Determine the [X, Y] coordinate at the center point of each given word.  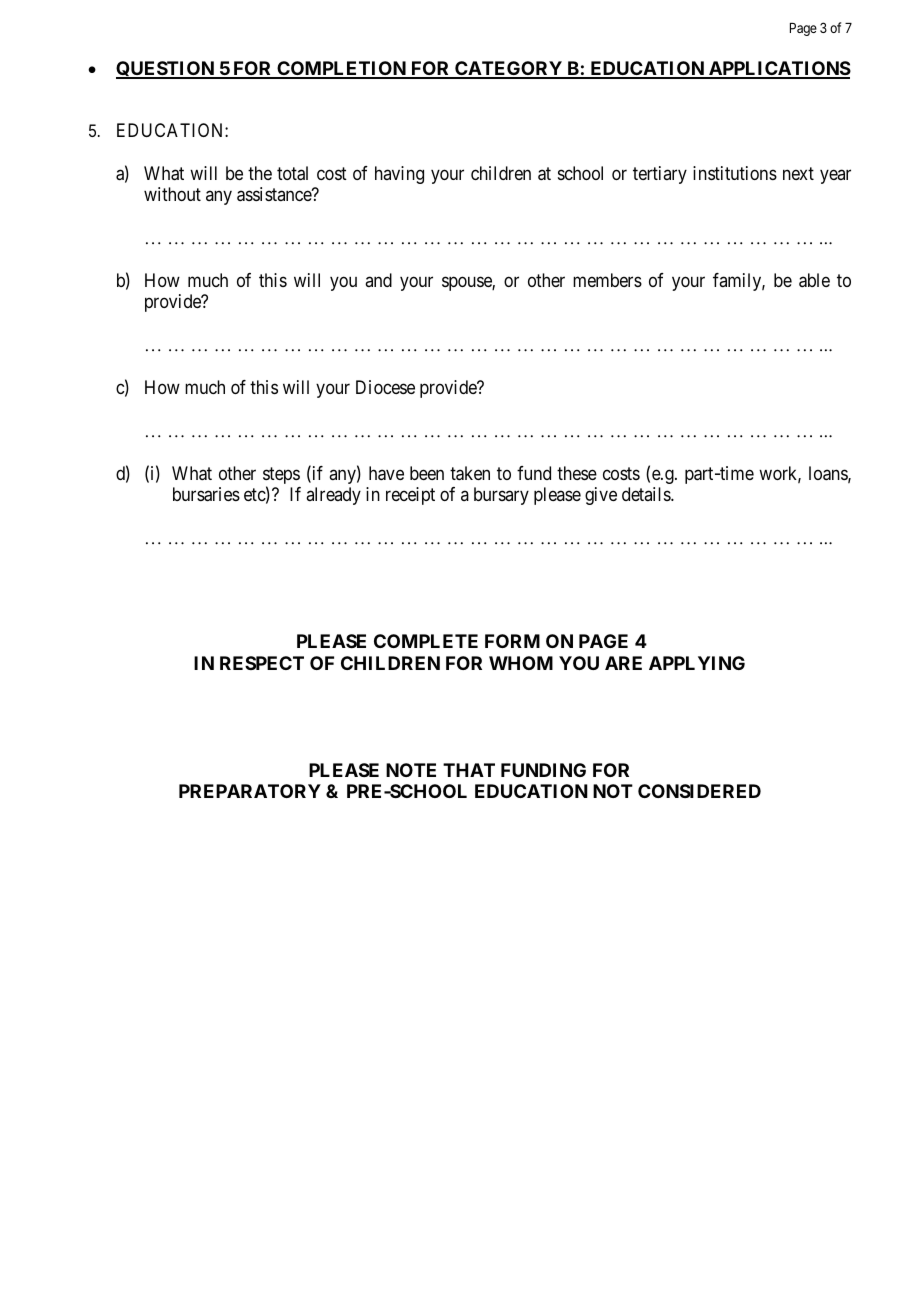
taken [470, 473]
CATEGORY [508, 69]
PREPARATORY [250, 791]
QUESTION [166, 70]
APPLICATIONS [779, 69]
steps [281, 477]
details [647, 494]
